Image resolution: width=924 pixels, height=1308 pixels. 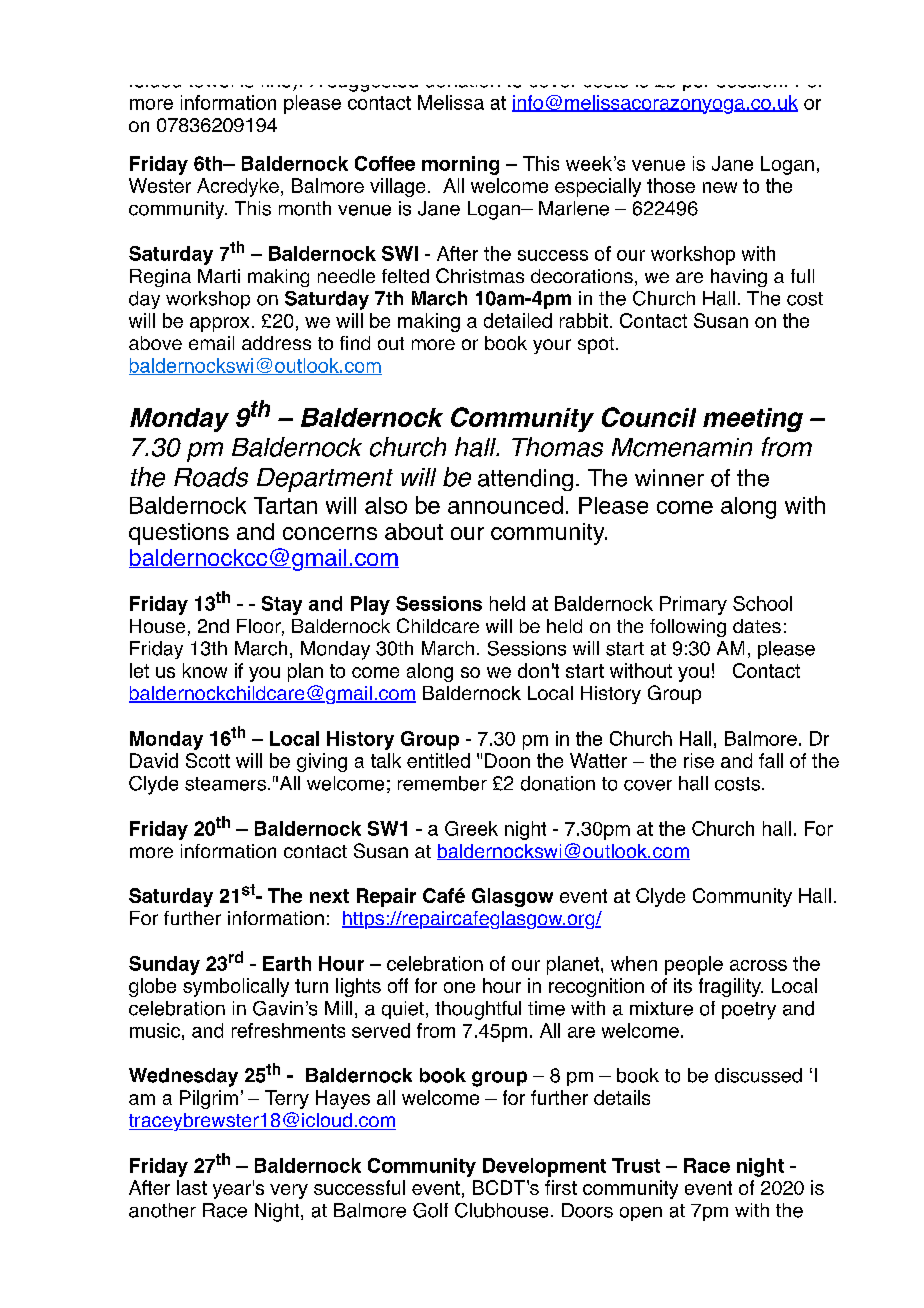 I want to click on attending, so click(x=525, y=480).
